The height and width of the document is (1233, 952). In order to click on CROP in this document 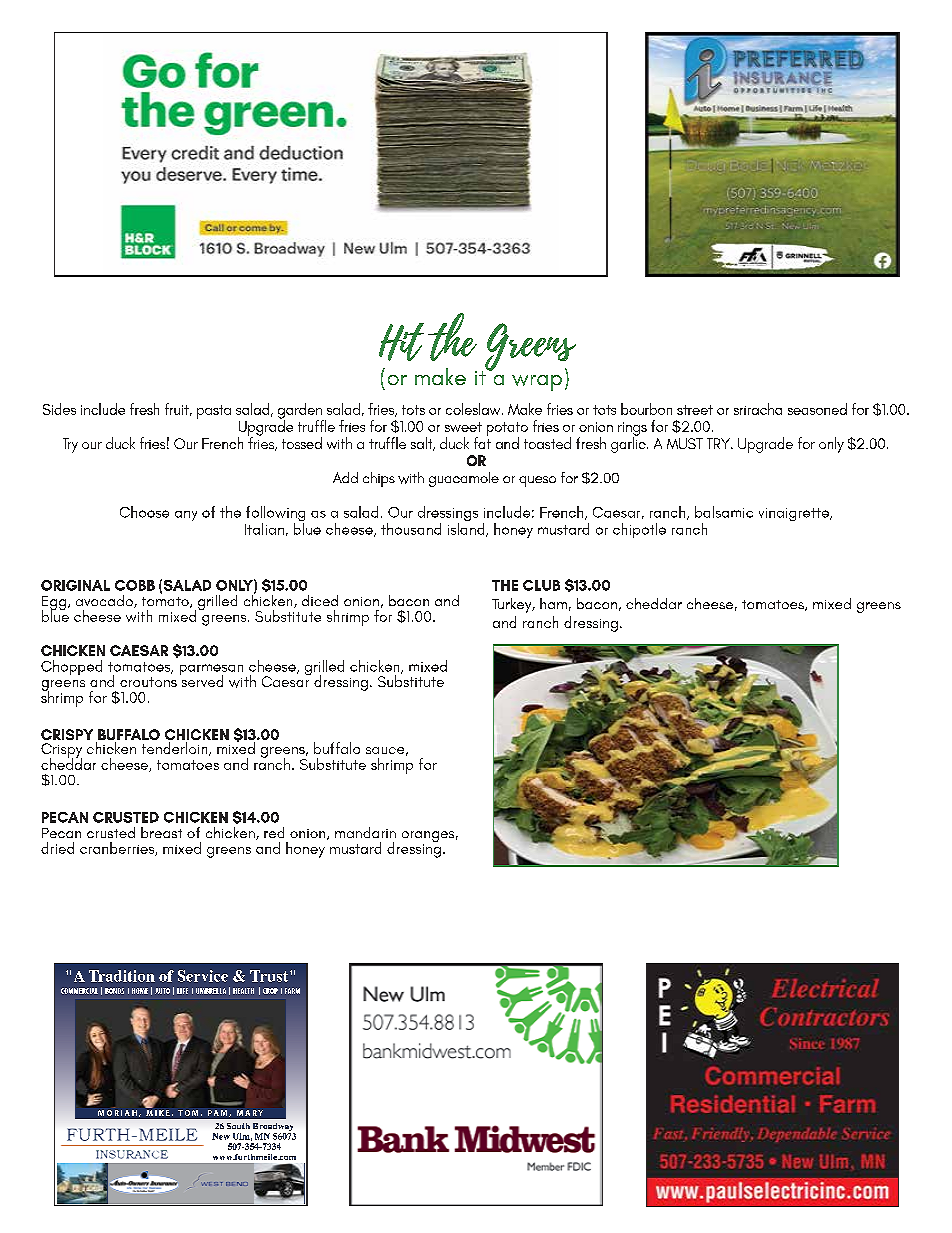, I will do `click(270, 991)`.
